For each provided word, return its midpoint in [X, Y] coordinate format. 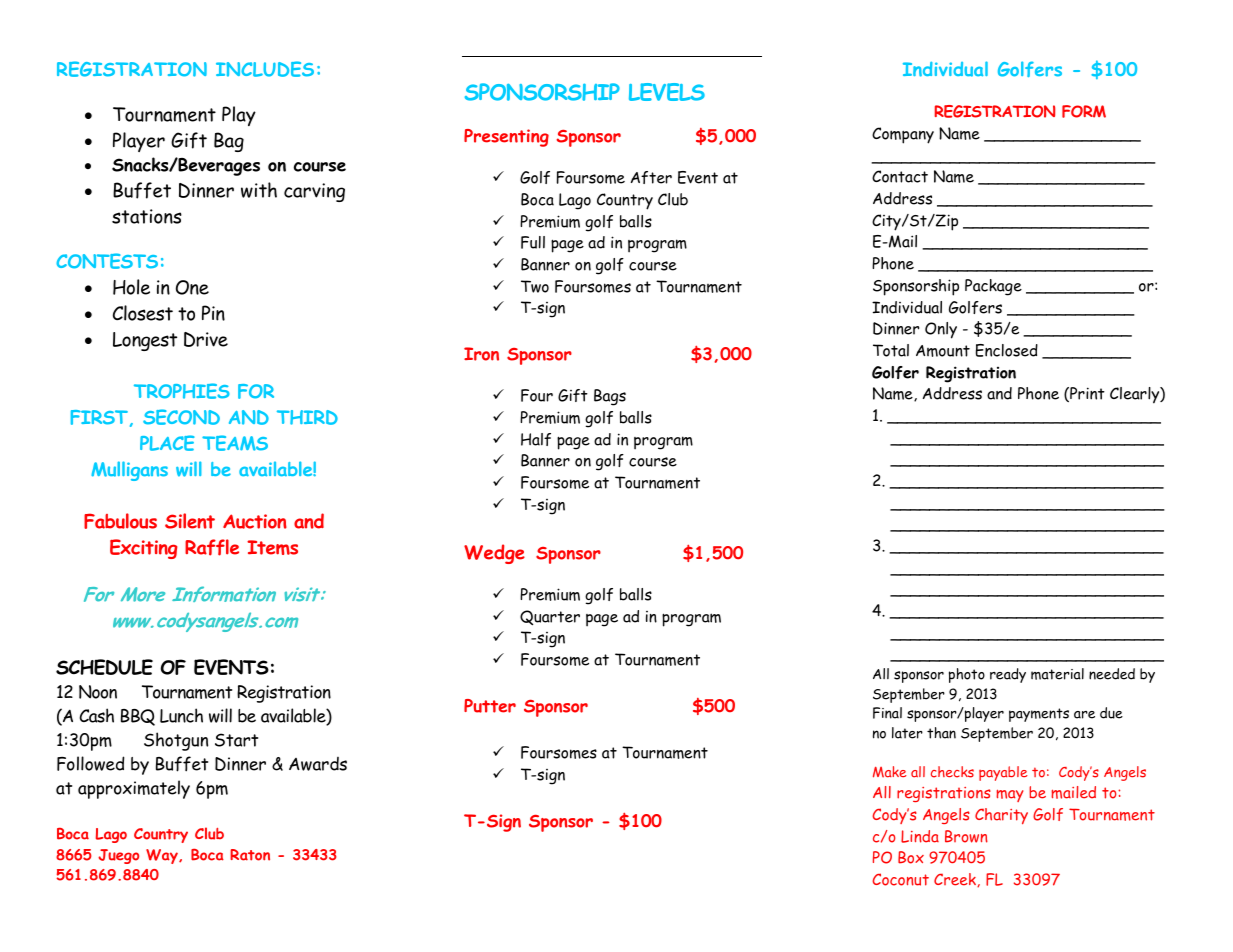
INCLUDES [265, 69]
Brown [966, 836]
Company [903, 135]
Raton [250, 855]
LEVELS [667, 92]
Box [911, 857]
